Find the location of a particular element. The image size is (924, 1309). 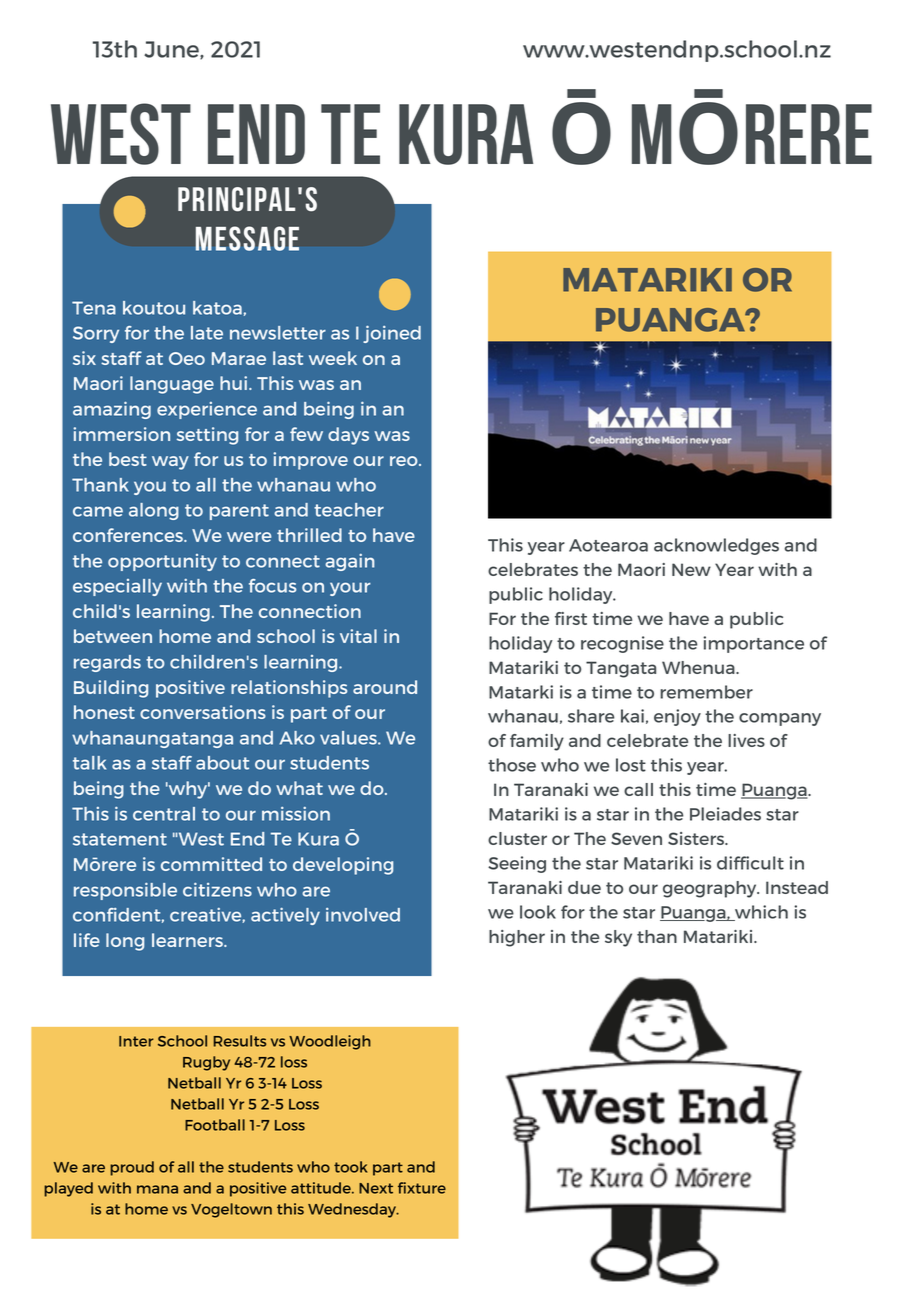

MESSAGE is located at coordinates (247, 238).
